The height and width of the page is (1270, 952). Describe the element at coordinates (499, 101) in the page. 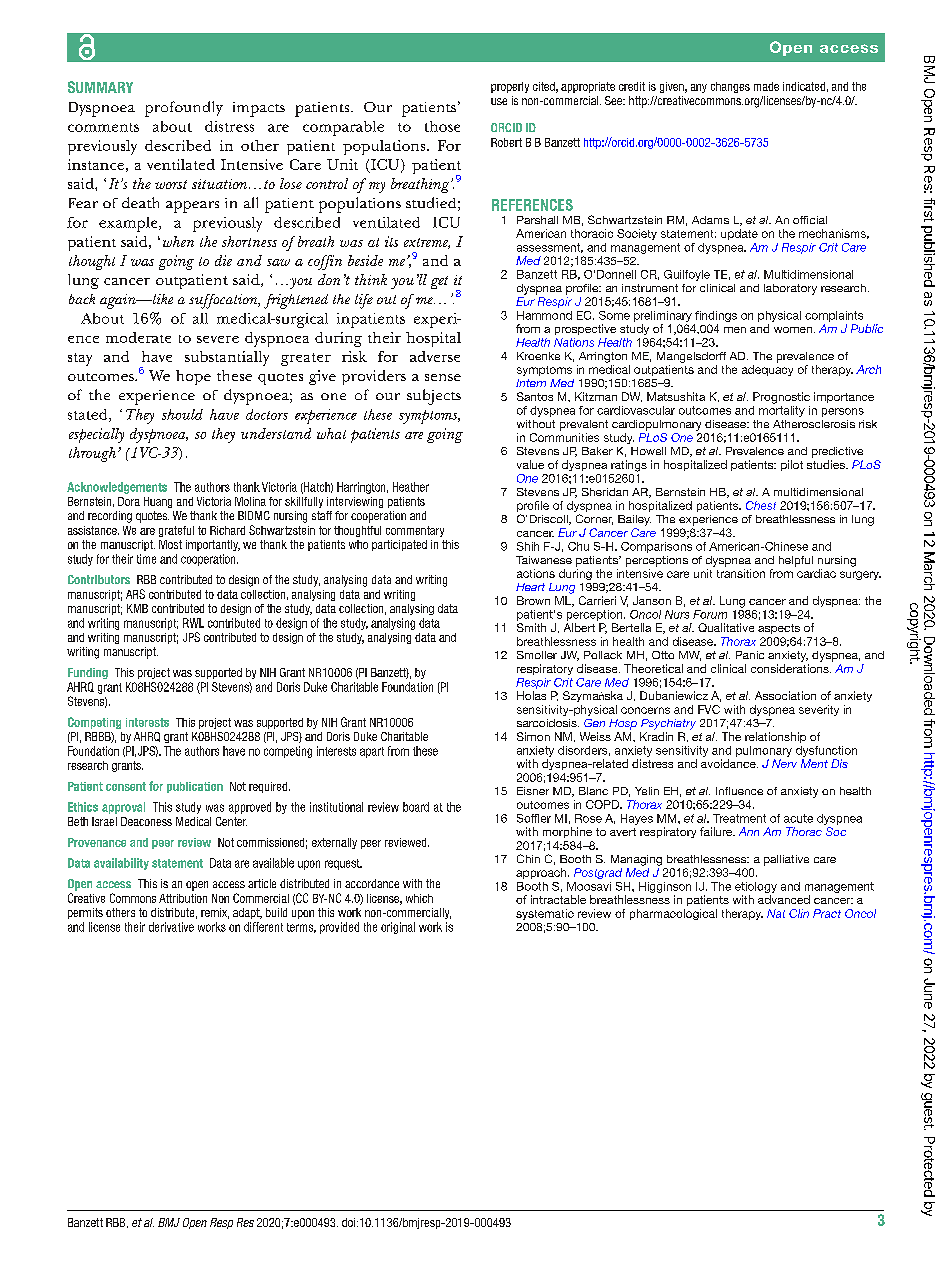

I see `use` at that location.
